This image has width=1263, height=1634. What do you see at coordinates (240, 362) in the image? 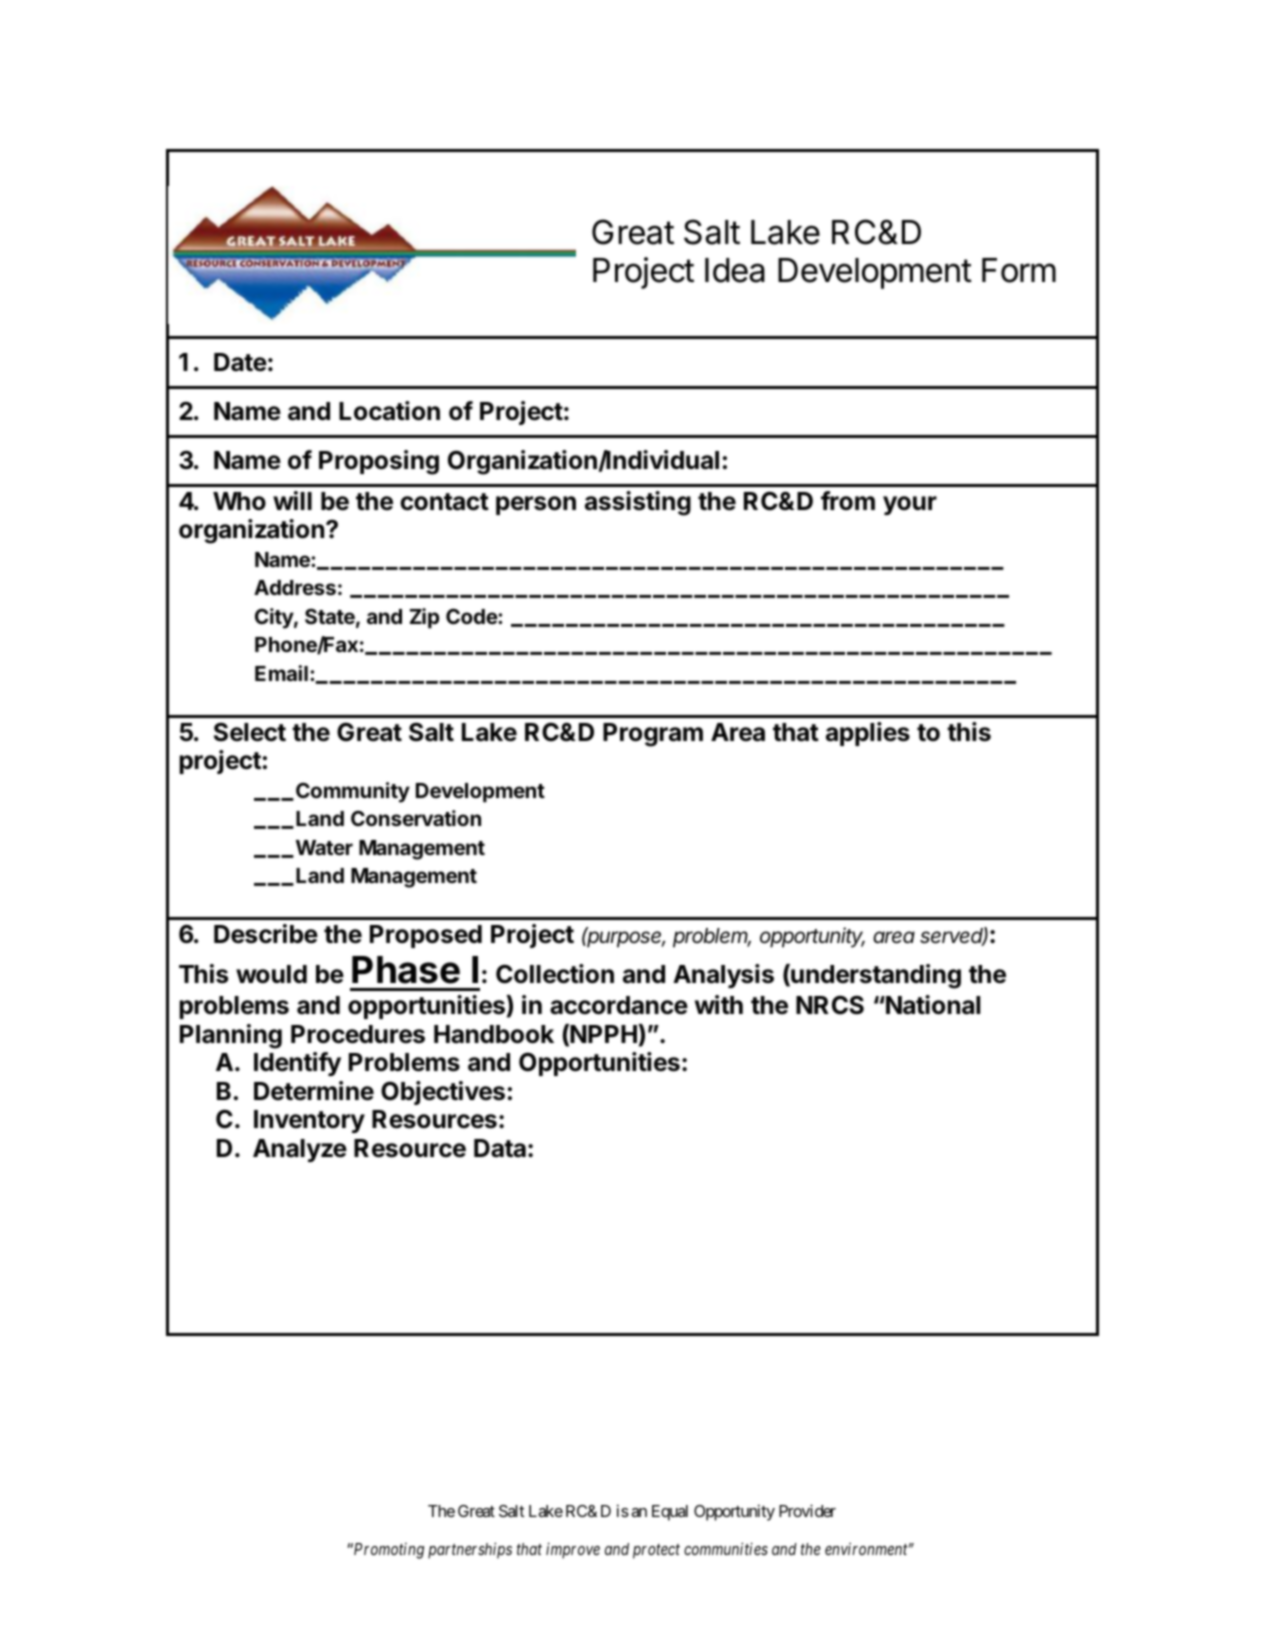
I see `Date` at bounding box center [240, 362].
